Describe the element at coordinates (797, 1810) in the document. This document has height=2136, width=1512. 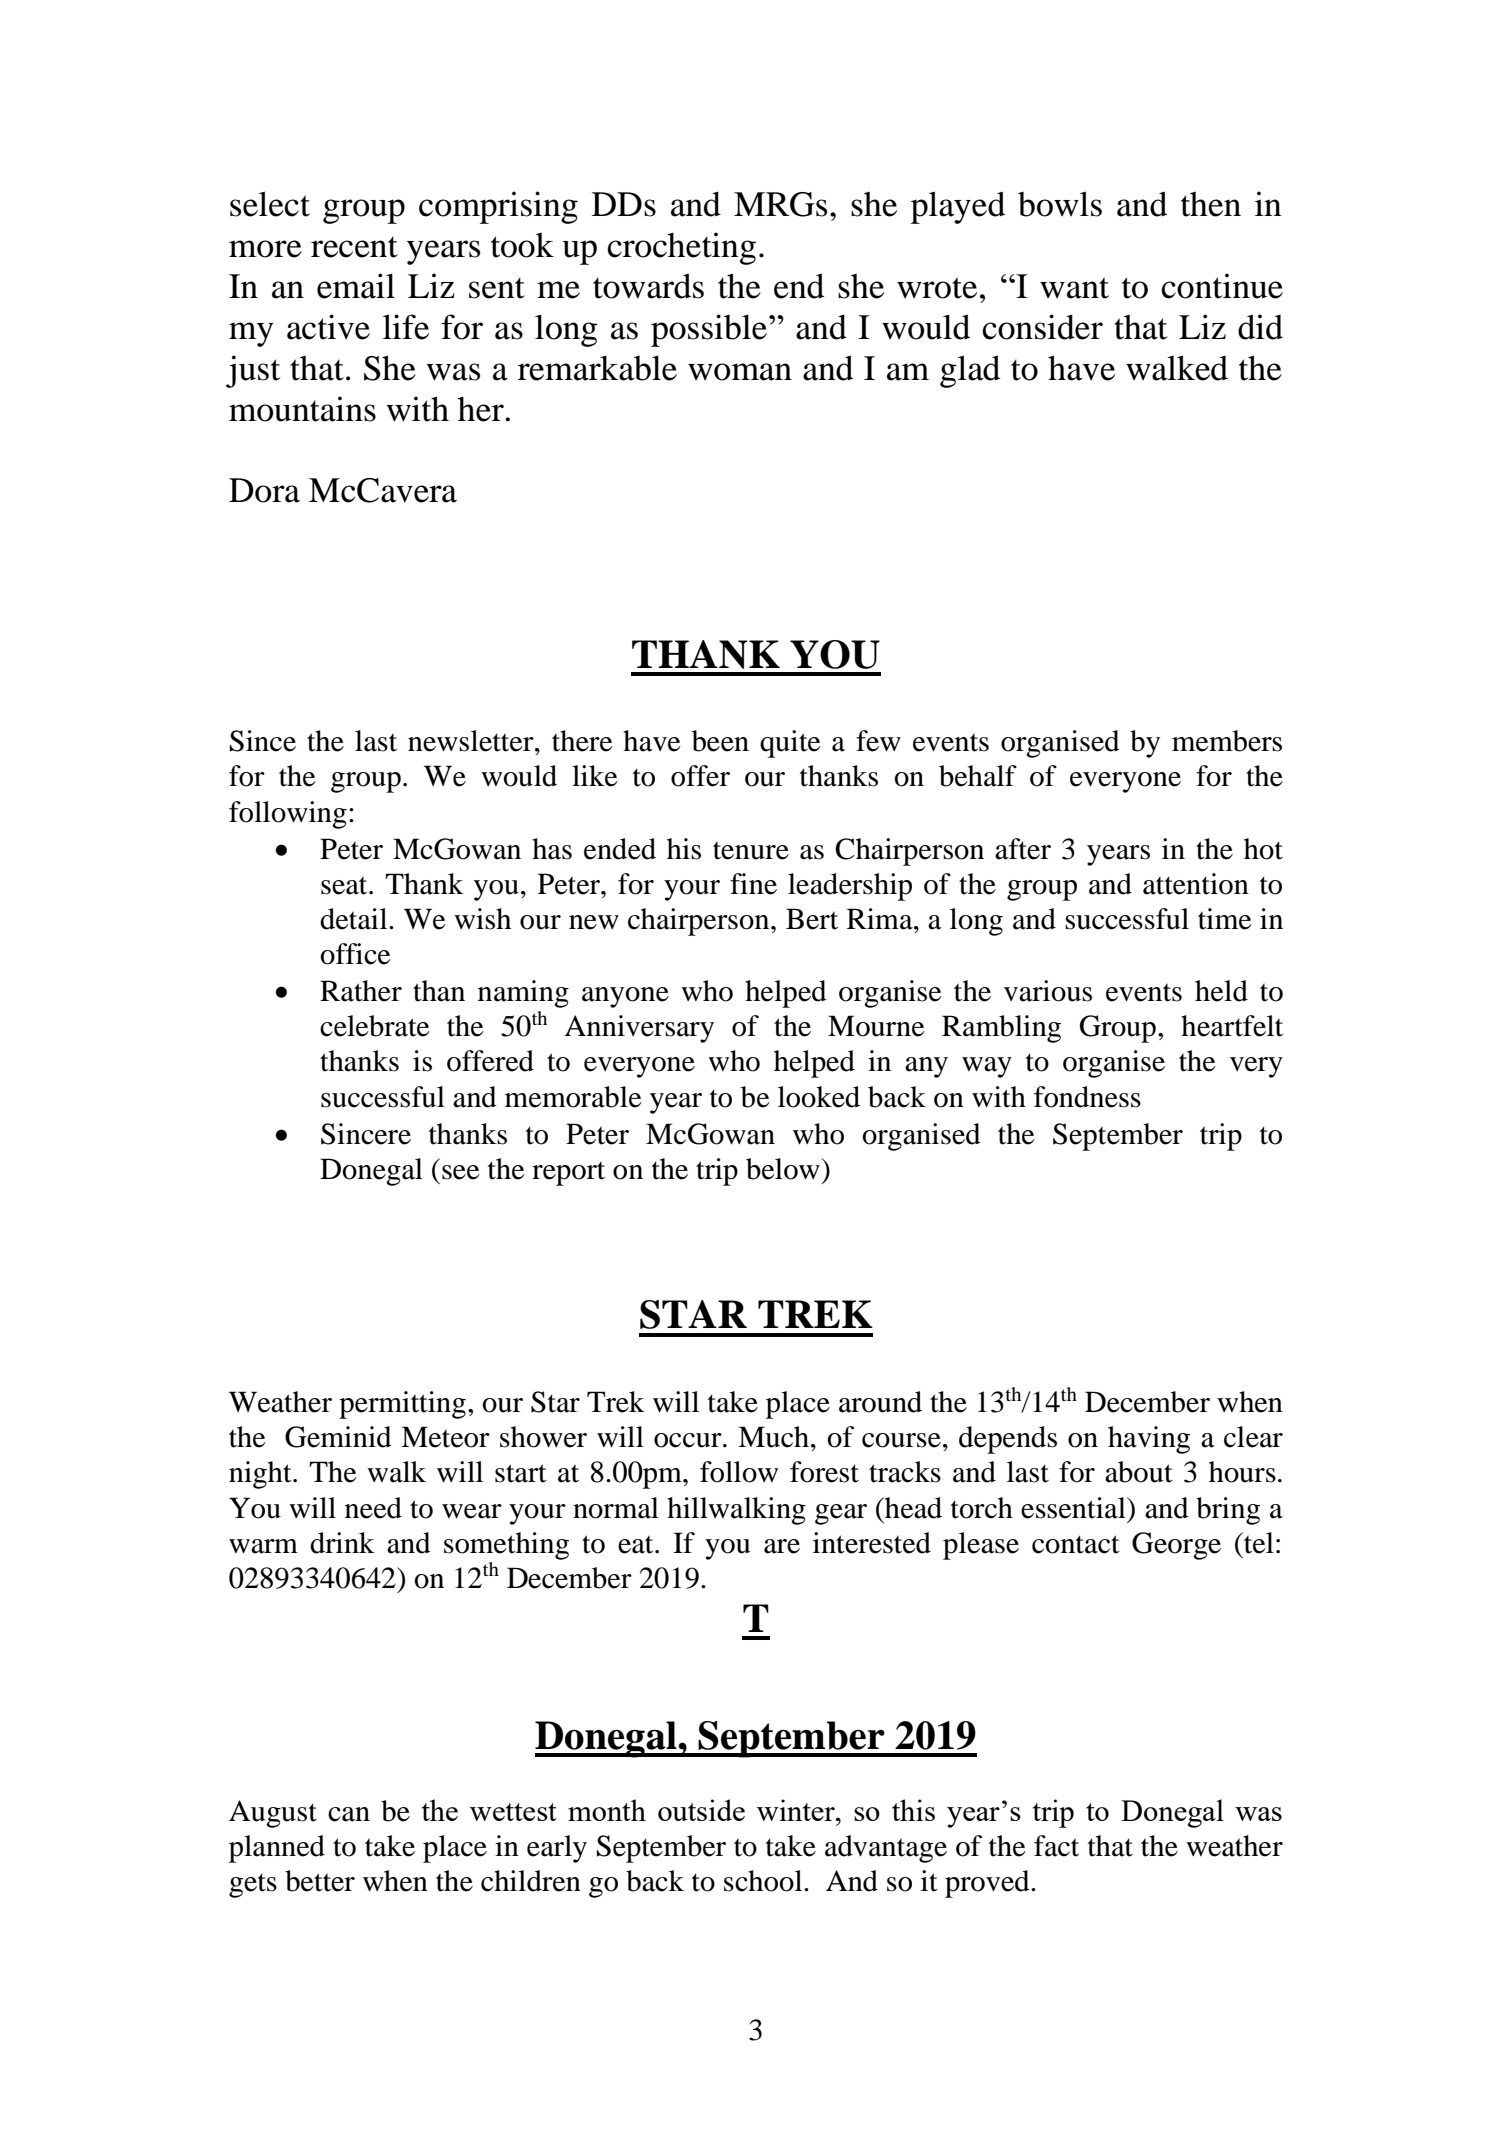
I see `winter` at that location.
